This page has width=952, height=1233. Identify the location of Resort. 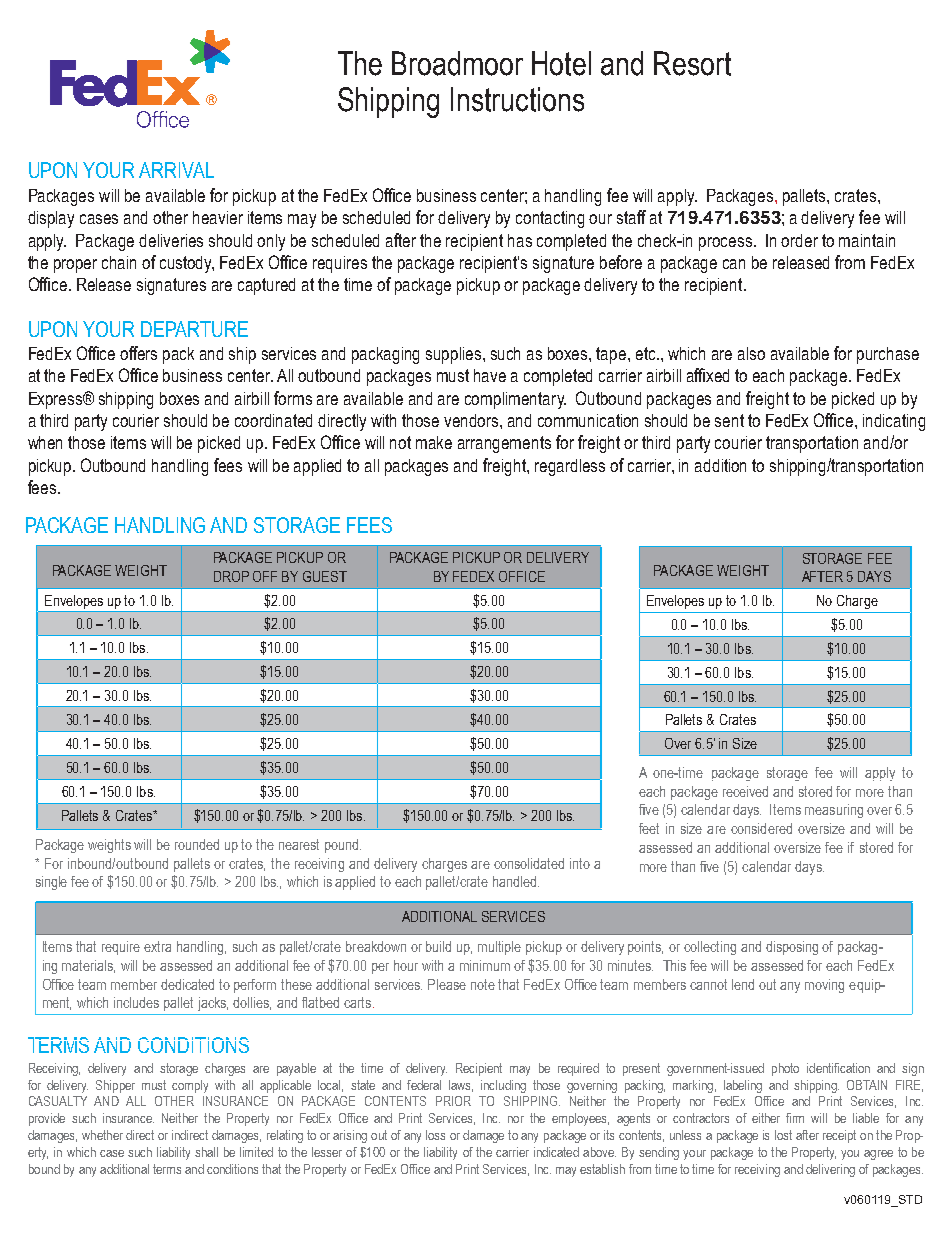
(692, 63).
